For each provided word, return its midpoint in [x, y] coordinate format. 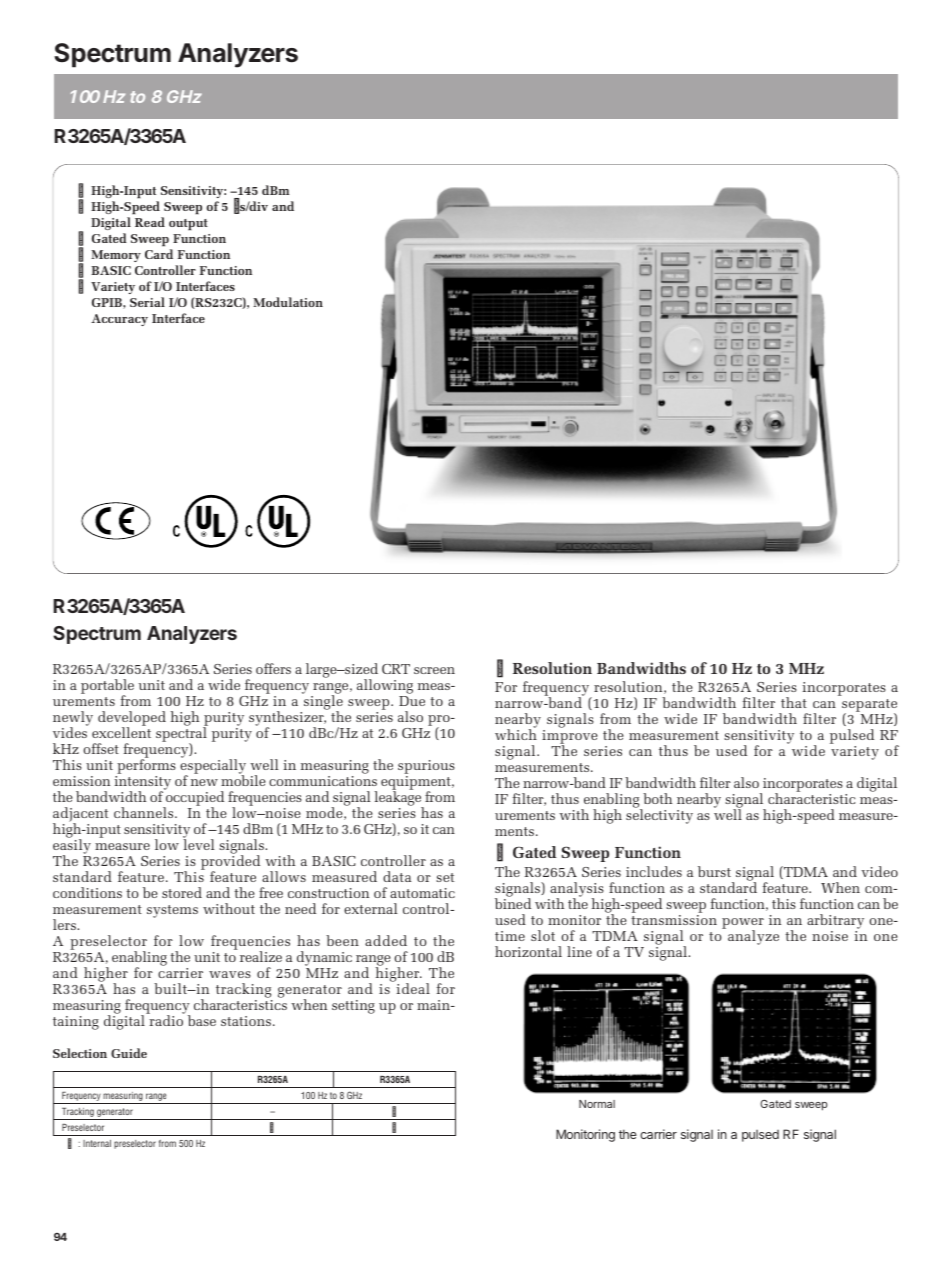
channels [145, 812]
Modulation [288, 302]
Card [159, 254]
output [188, 225]
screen [434, 670]
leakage [399, 798]
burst [714, 871]
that [794, 702]
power [743, 925]
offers [273, 668]
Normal [597, 1104]
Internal [97, 1143]
